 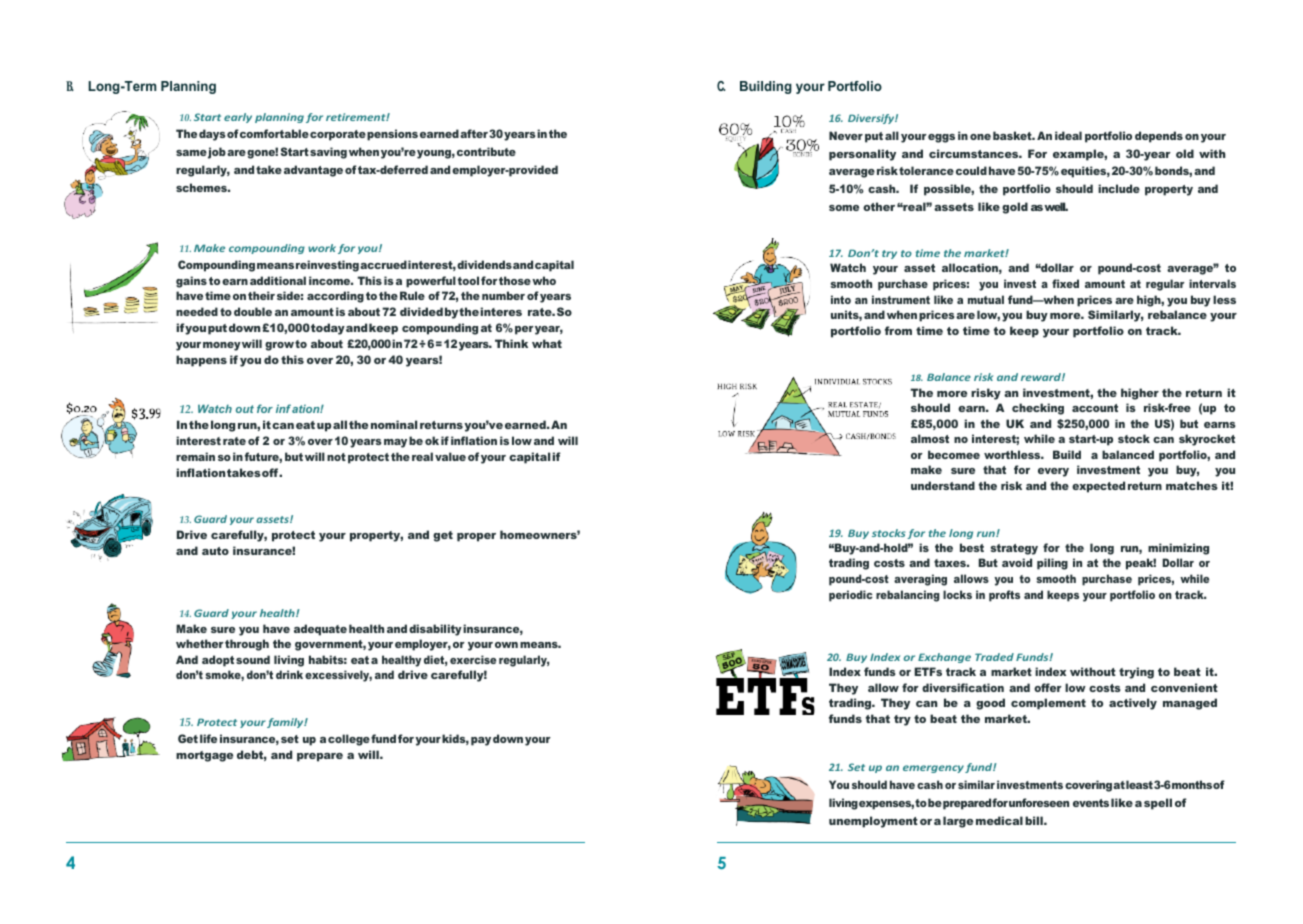 What do you see at coordinates (215, 551) in the screenshot?
I see `auto` at bounding box center [215, 551].
